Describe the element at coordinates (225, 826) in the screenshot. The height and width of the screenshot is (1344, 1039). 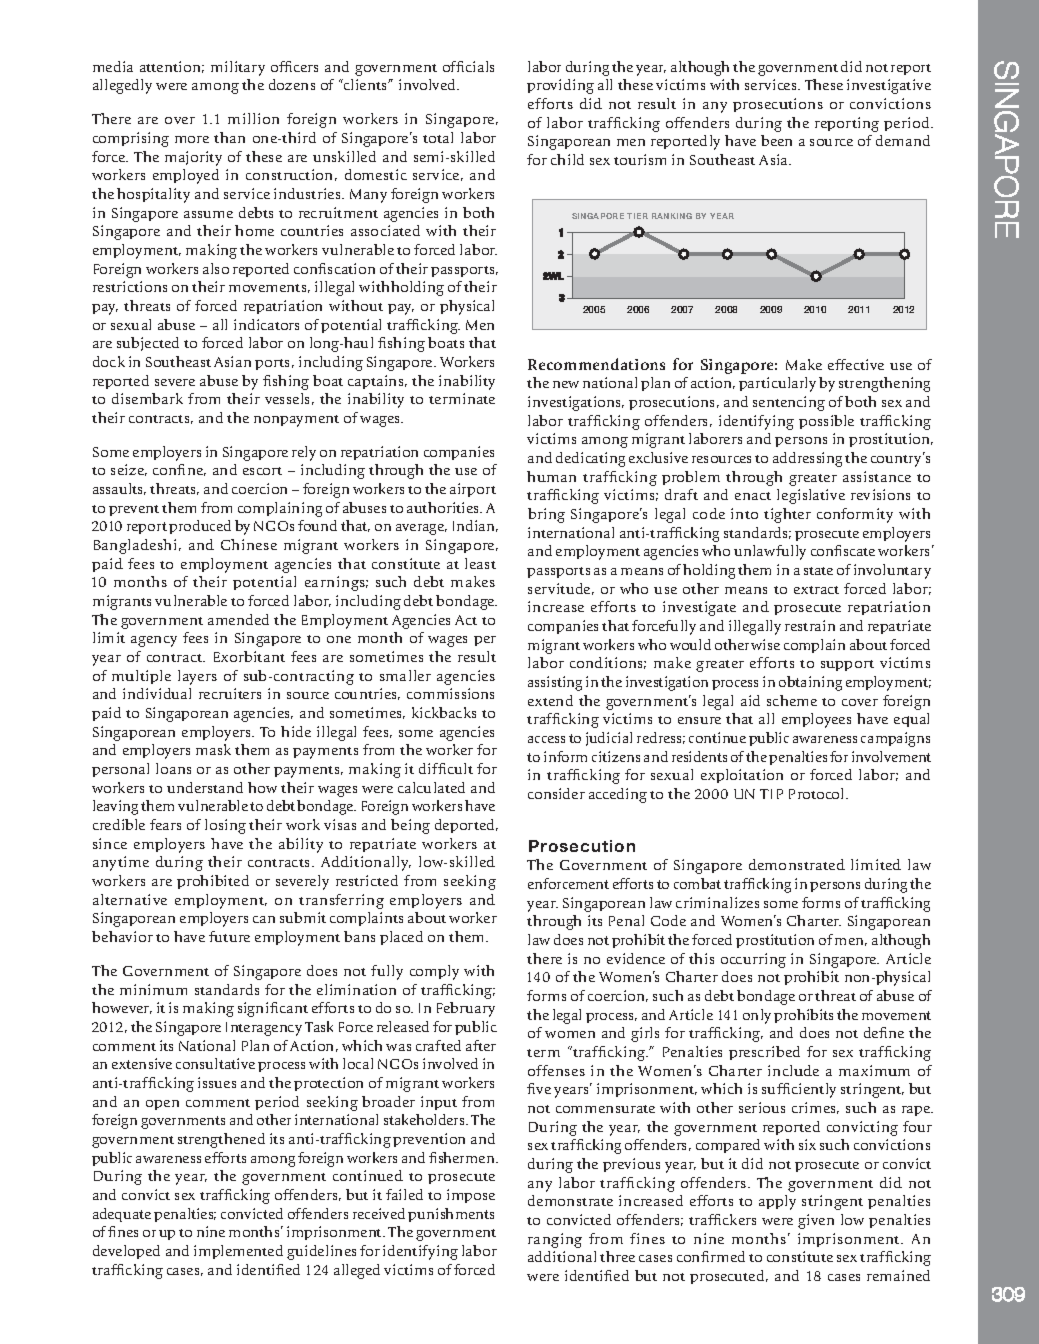
I see `losing` at that location.
